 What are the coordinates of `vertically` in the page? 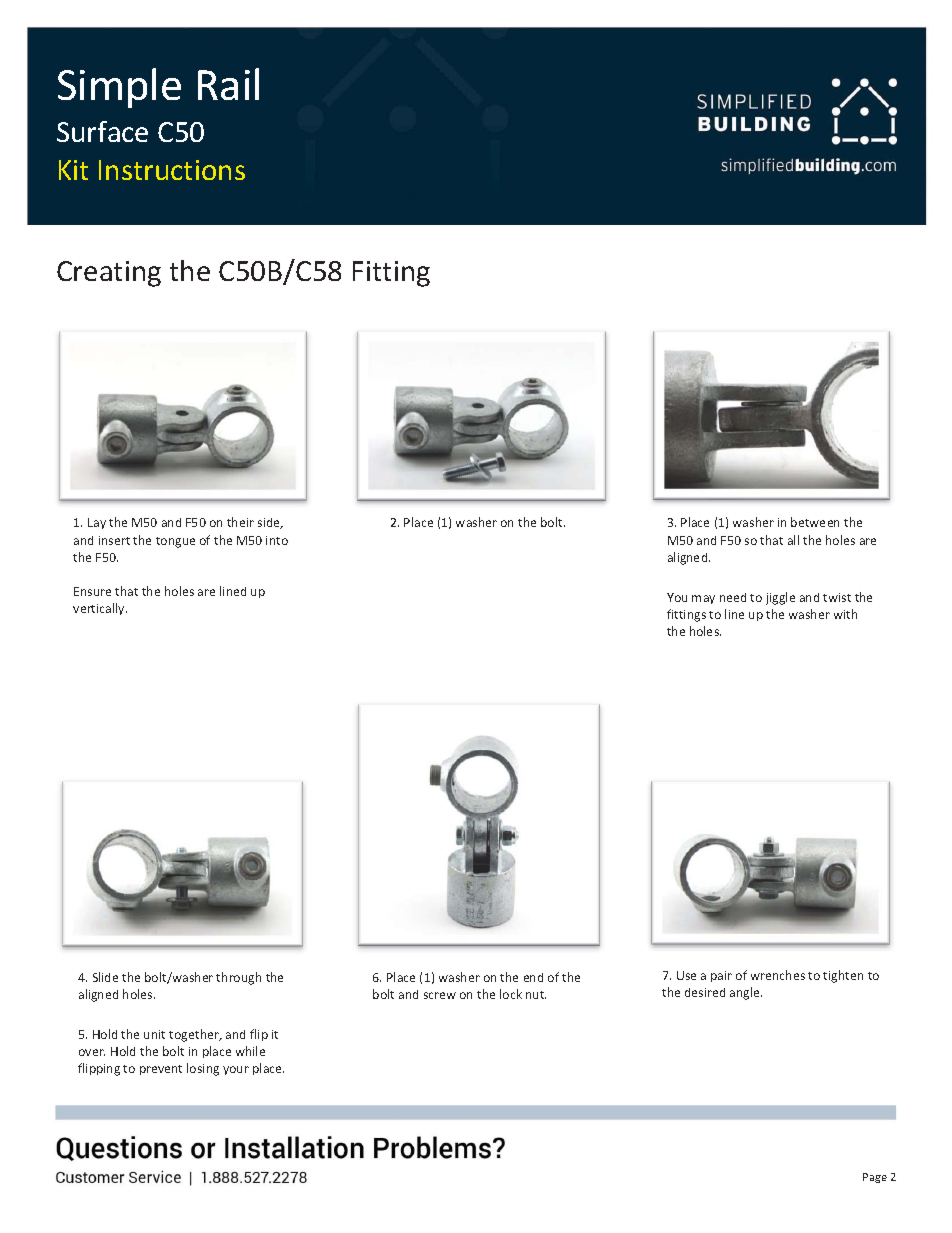 It's located at (100, 609).
